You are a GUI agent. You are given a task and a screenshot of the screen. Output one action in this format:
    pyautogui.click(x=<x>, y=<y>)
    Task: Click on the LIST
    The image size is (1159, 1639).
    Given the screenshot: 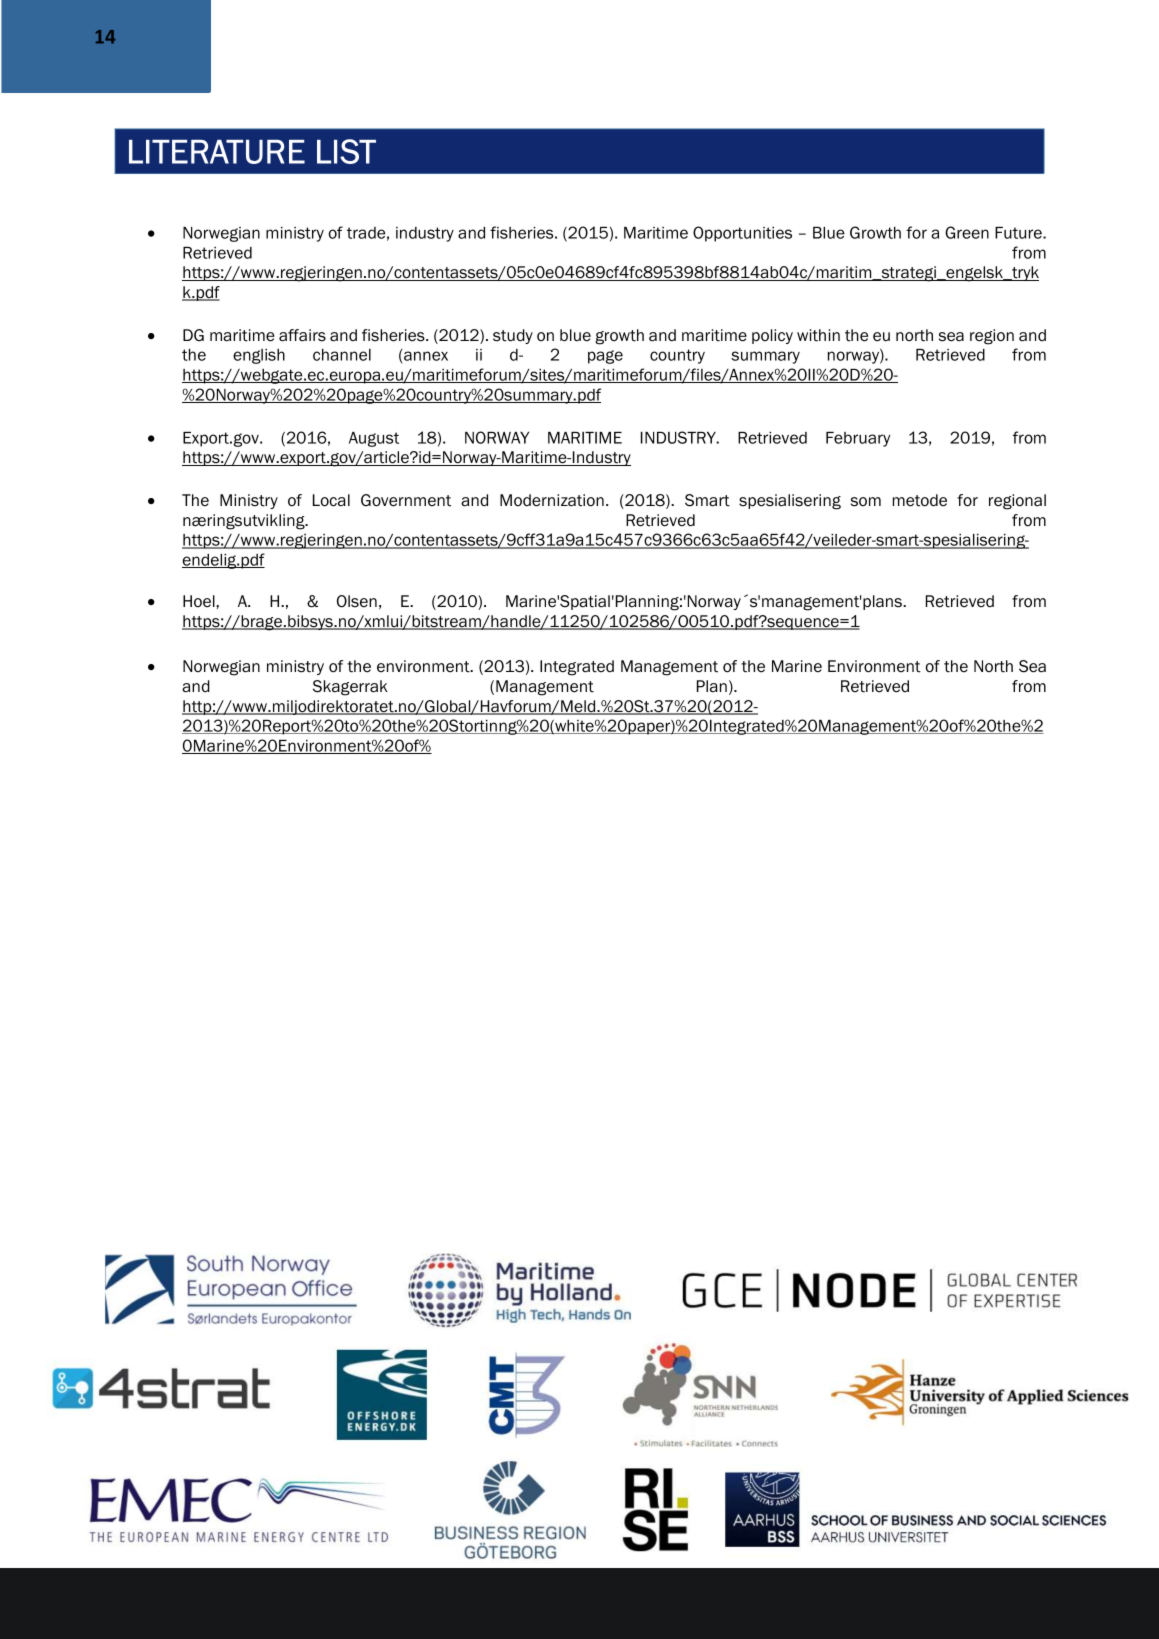 What is the action you would take?
    pyautogui.click(x=346, y=151)
